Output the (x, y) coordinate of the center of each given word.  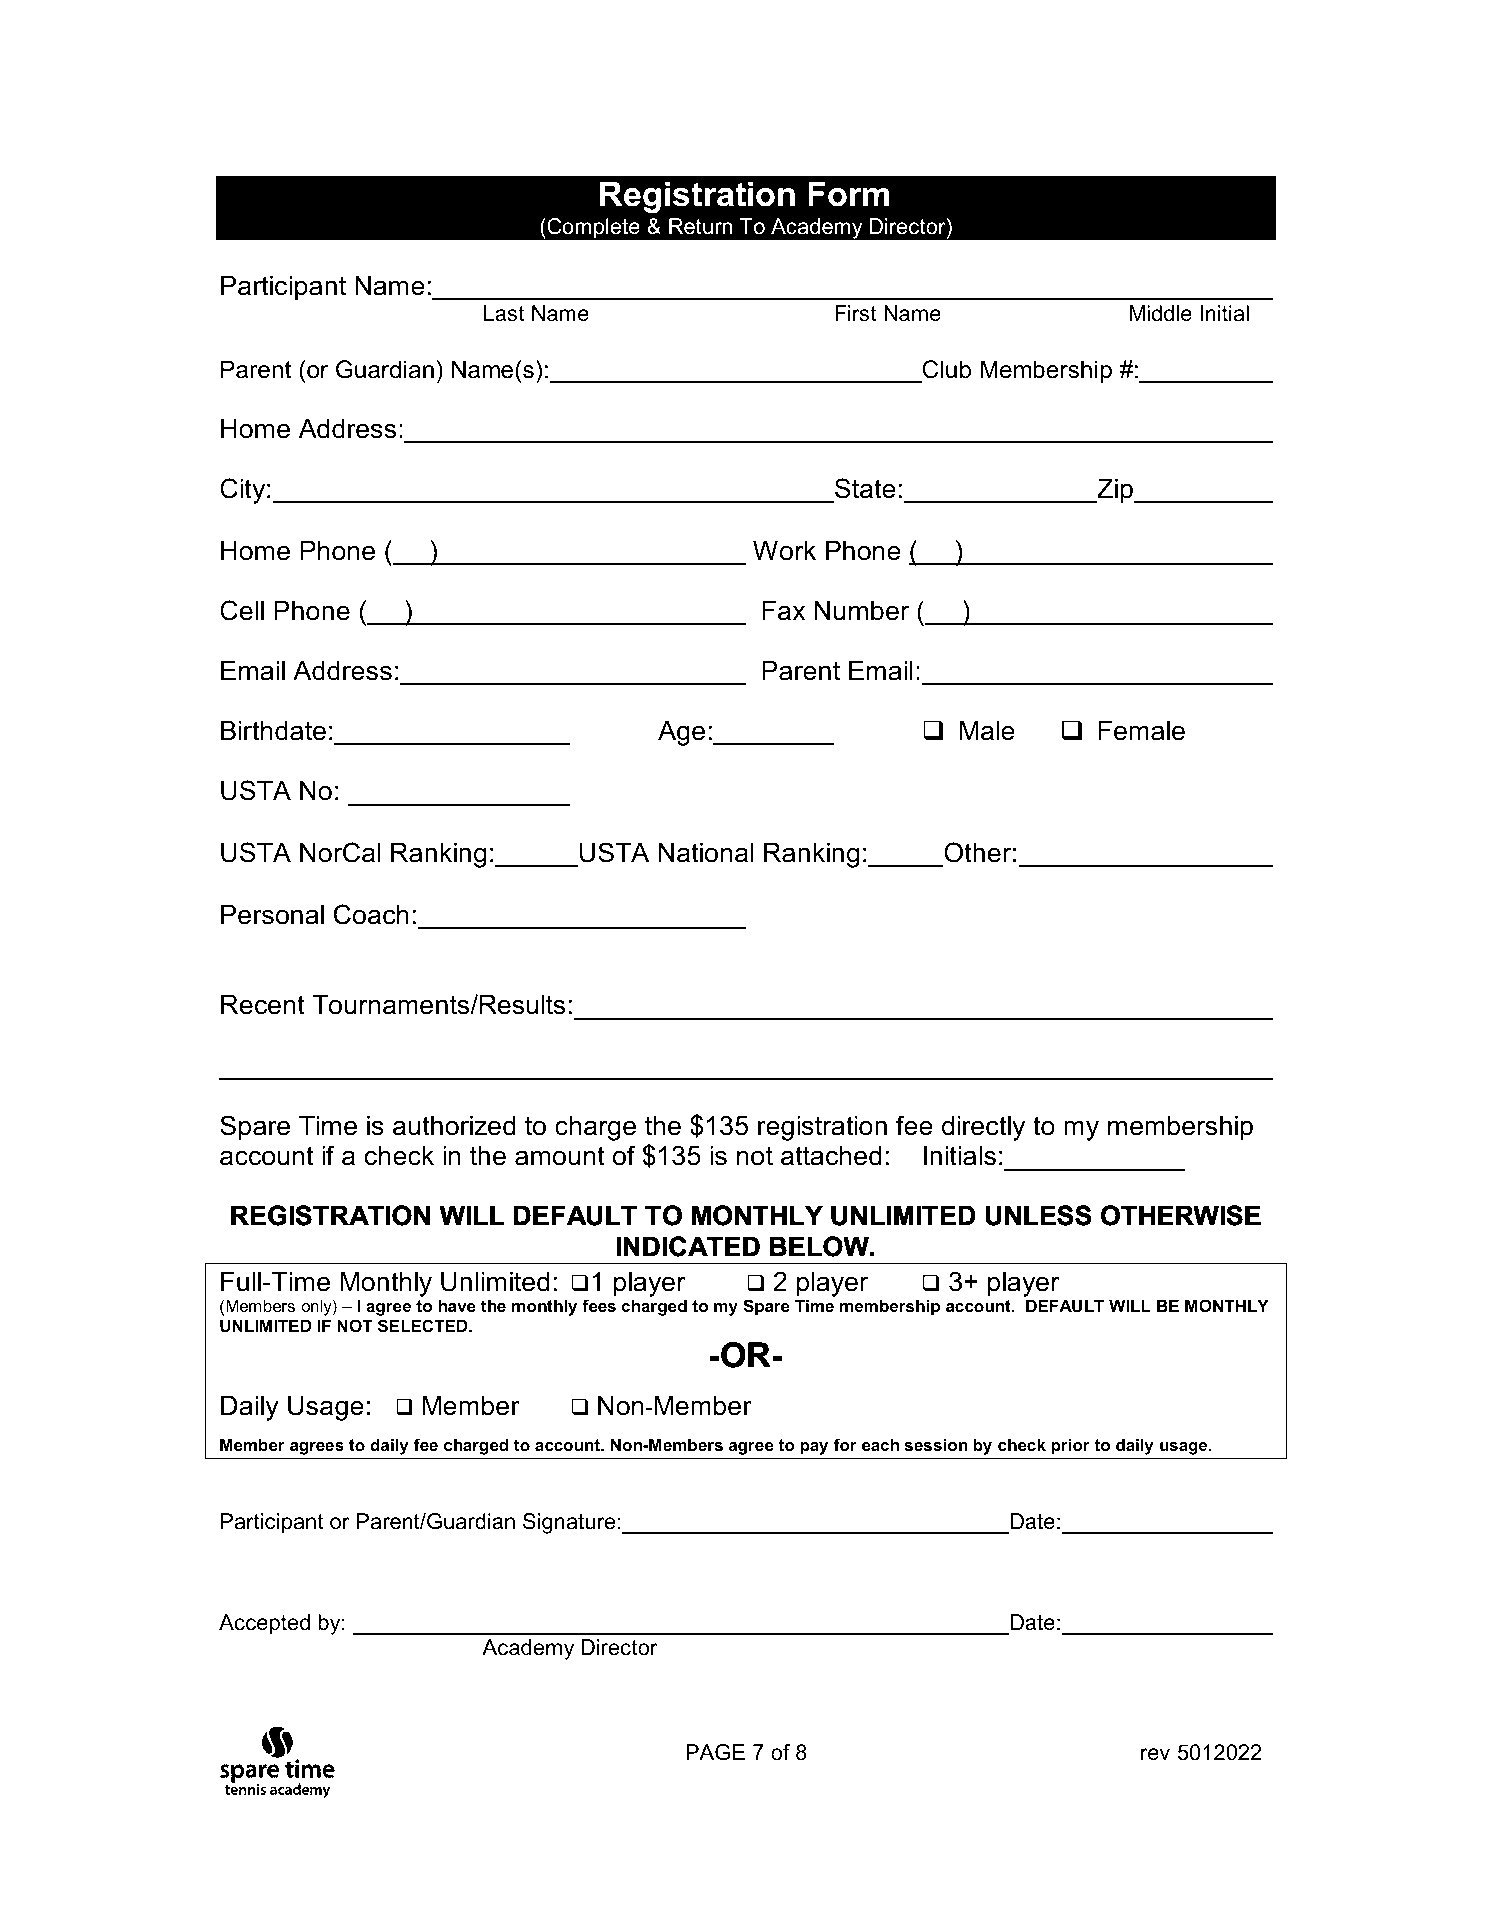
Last (504, 313)
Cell (242, 610)
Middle (1161, 313)
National (706, 852)
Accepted (264, 1624)
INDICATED (688, 1246)
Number (861, 610)
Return (700, 226)
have (457, 1305)
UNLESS (1038, 1215)
